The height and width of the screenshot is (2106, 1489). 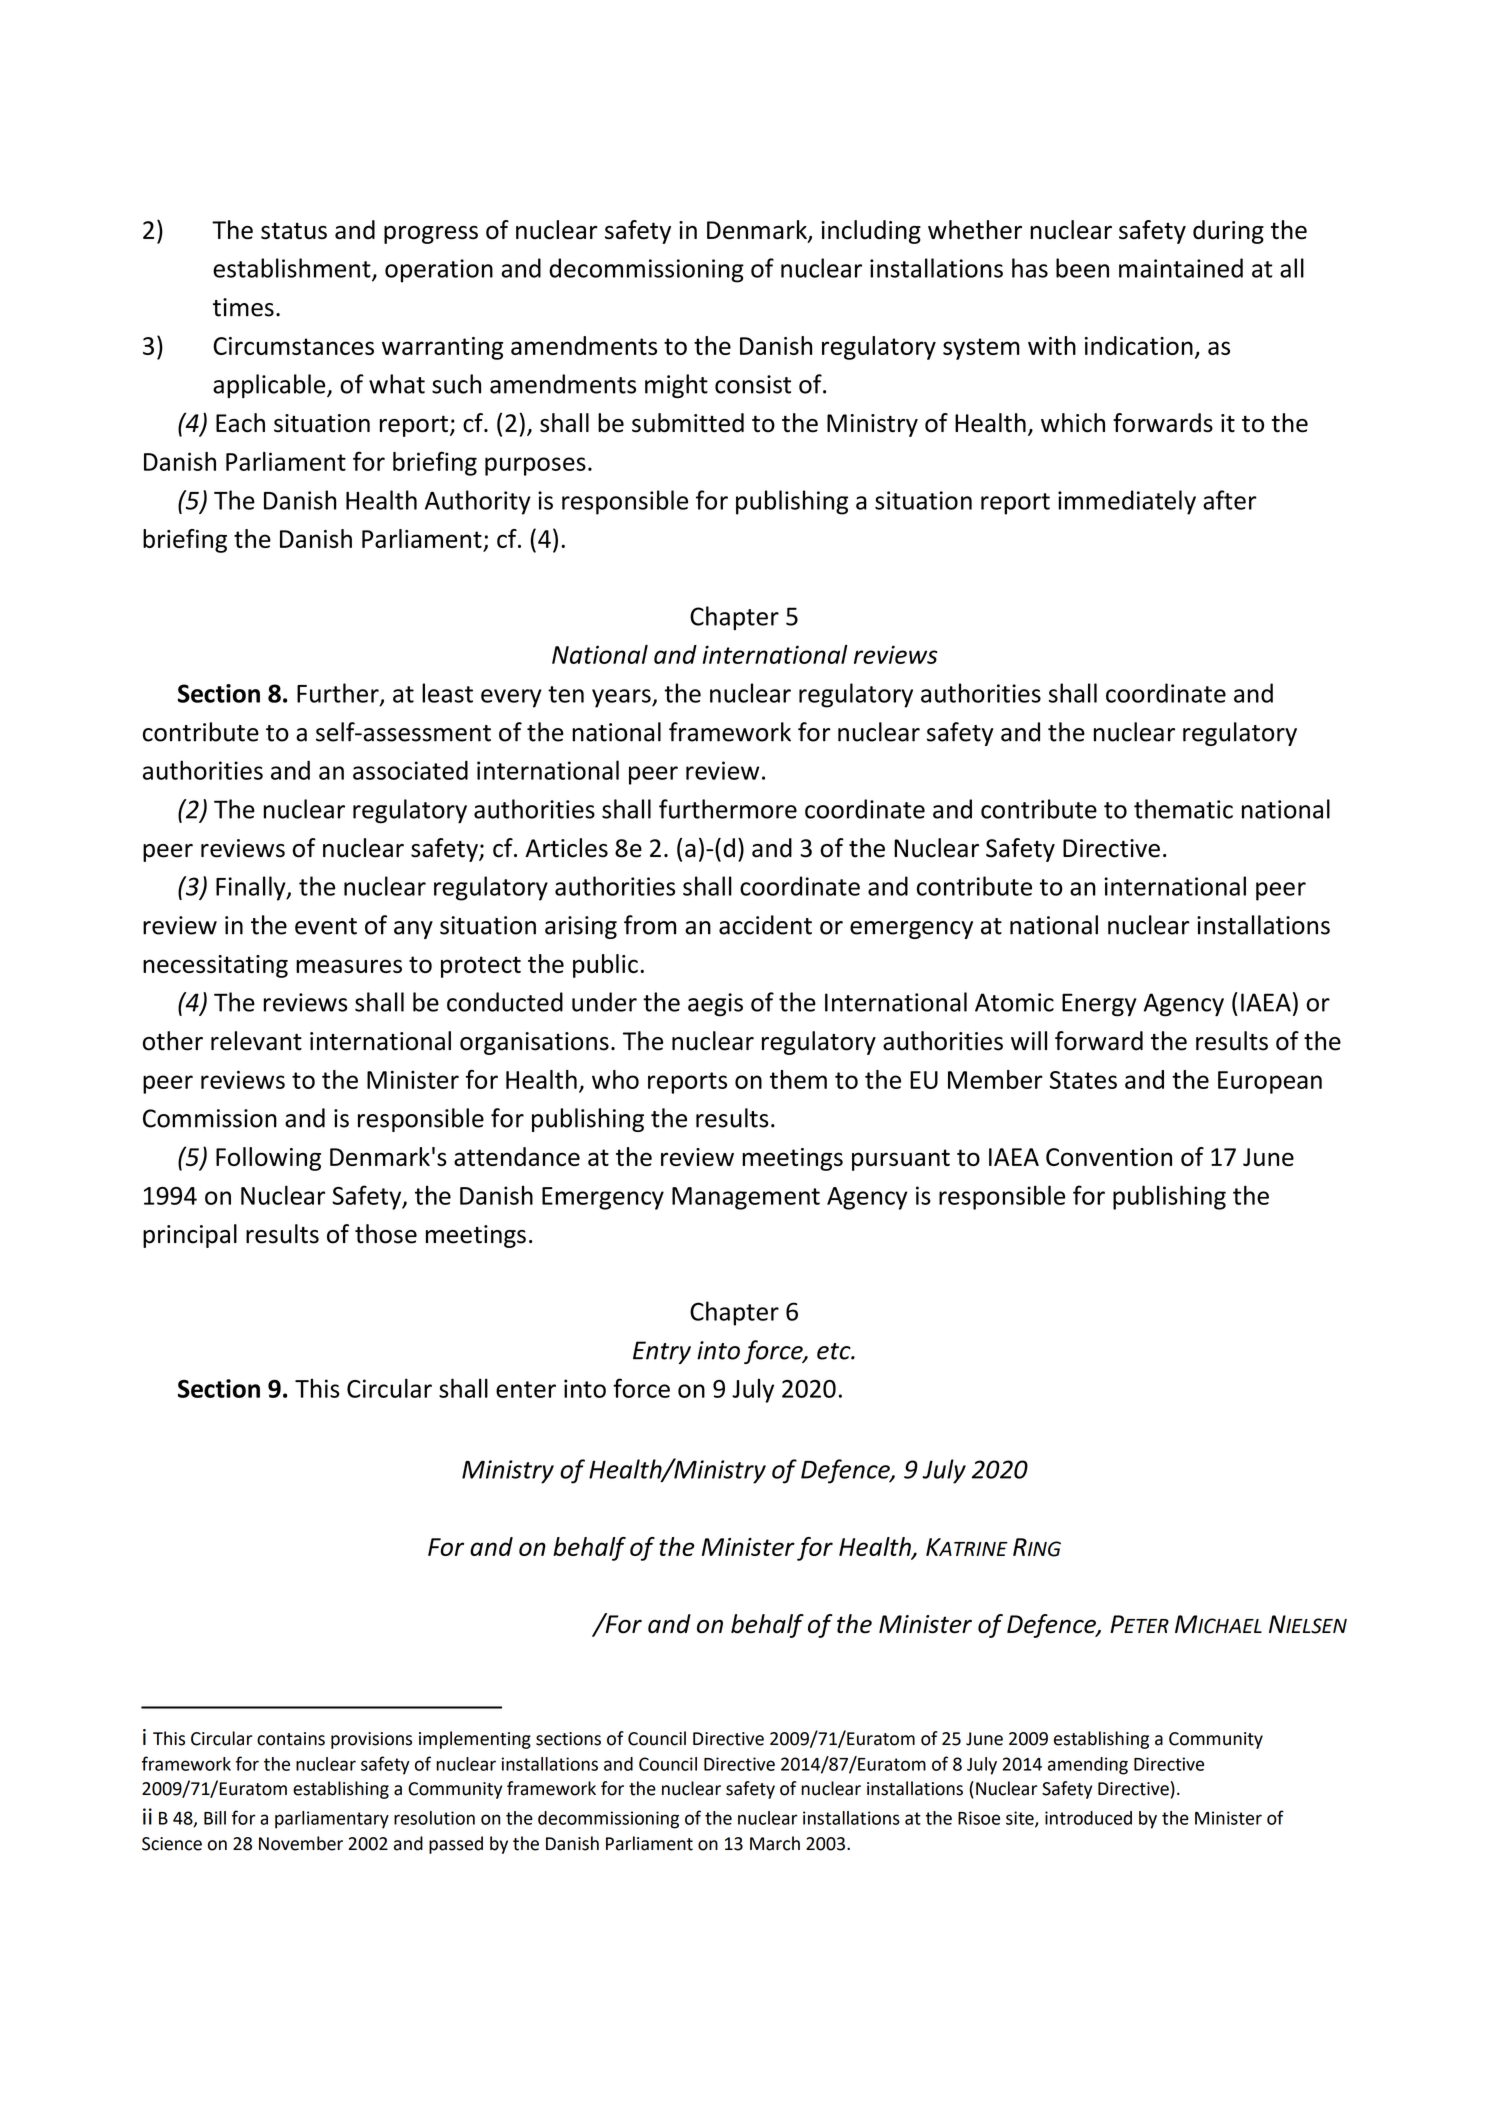 What do you see at coordinates (1088, 1818) in the screenshot?
I see `introduced` at bounding box center [1088, 1818].
